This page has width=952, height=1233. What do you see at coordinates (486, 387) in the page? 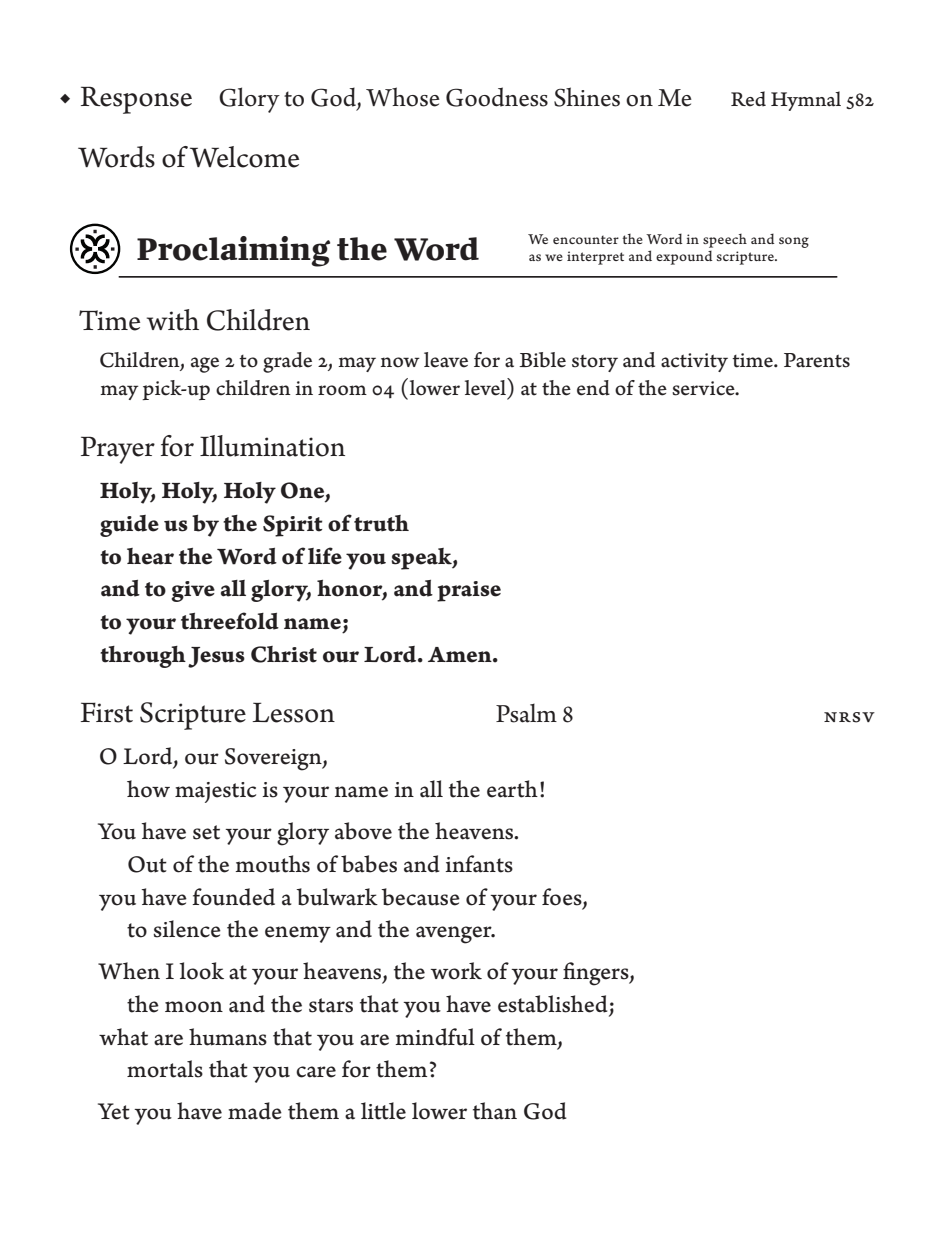
I see `level` at bounding box center [486, 387].
